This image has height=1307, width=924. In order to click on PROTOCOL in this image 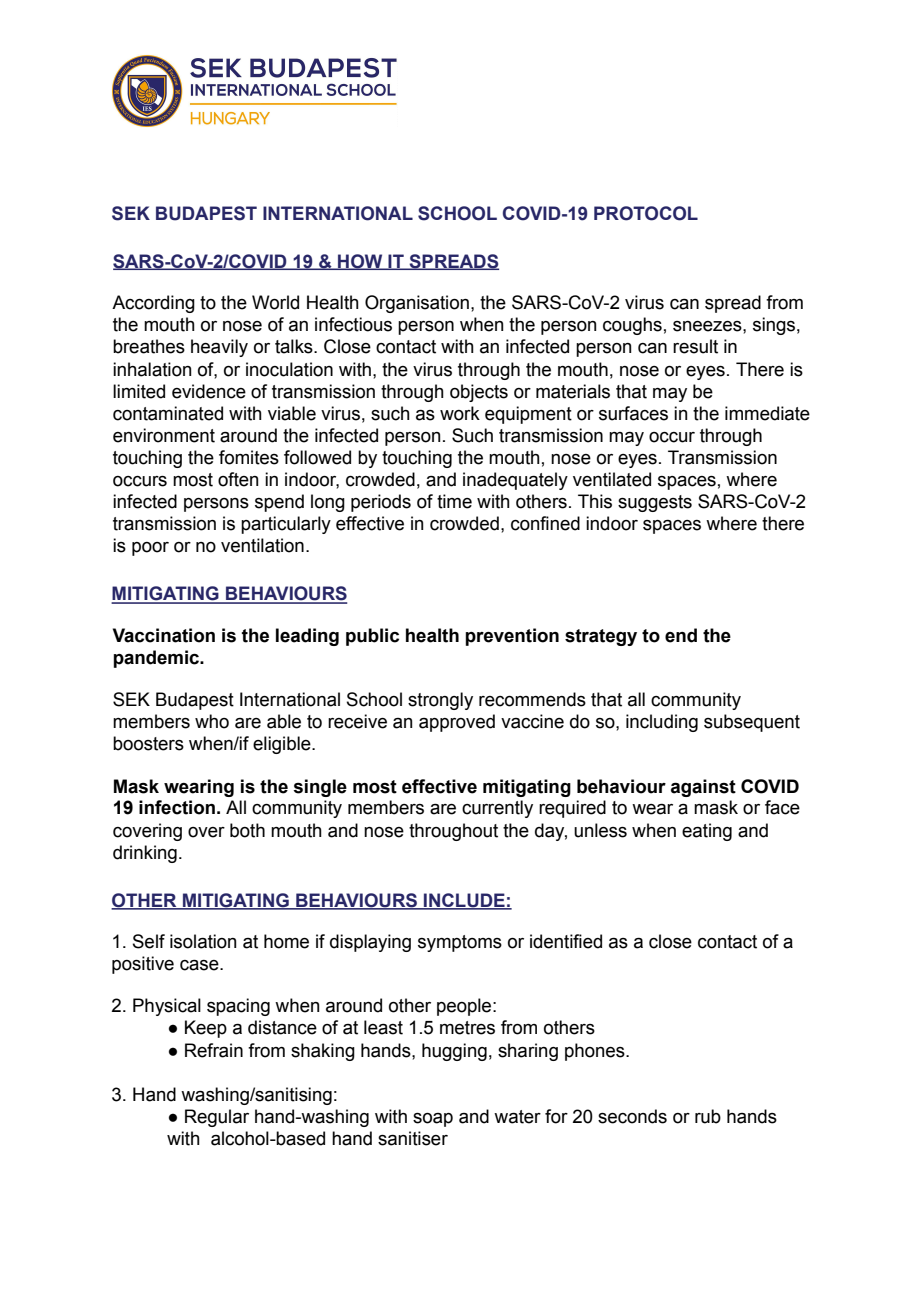, I will do `click(646, 213)`.
